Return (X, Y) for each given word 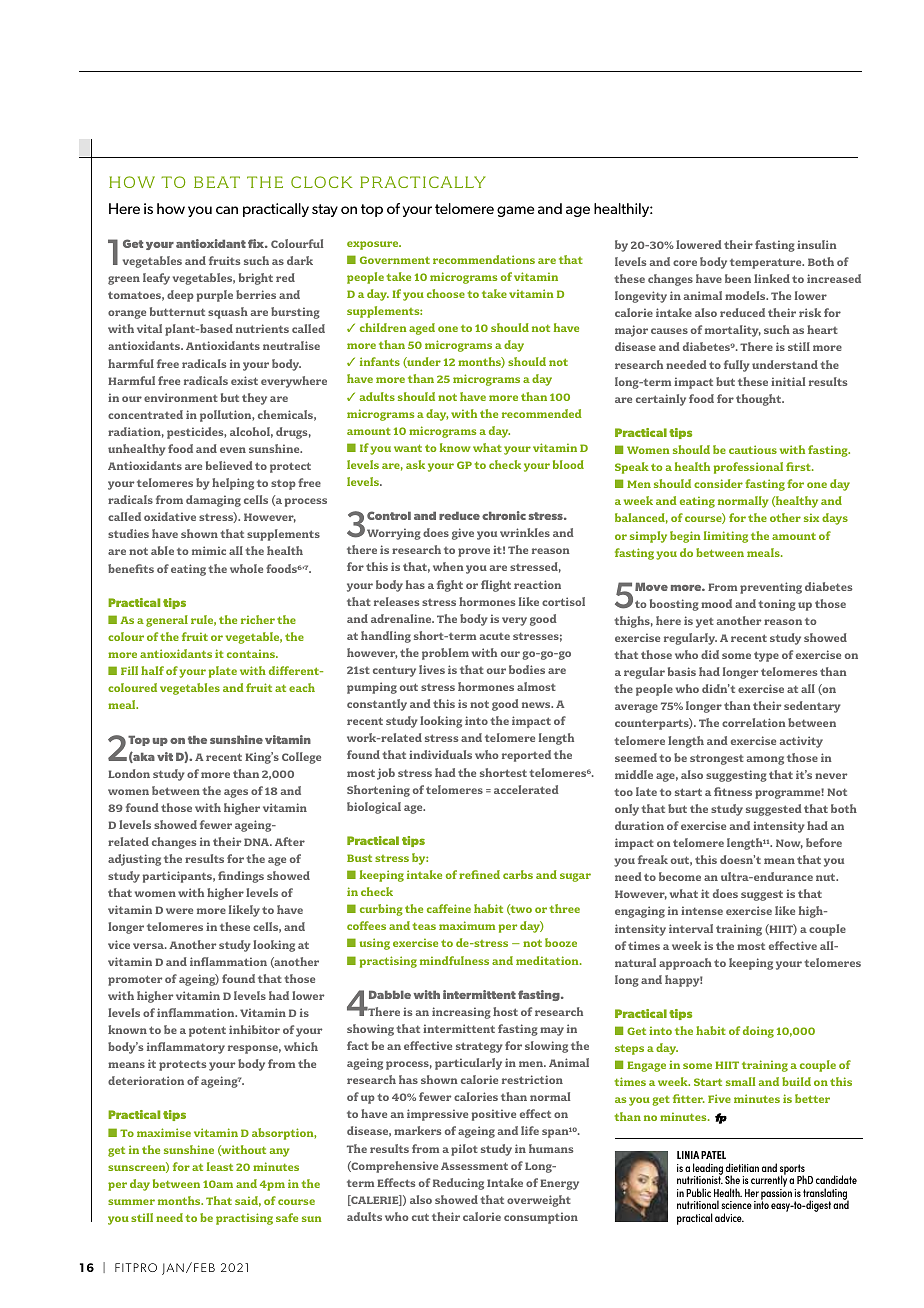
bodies (527, 669)
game (515, 211)
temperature (767, 263)
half (152, 670)
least (220, 1166)
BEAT (217, 182)
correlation (754, 722)
